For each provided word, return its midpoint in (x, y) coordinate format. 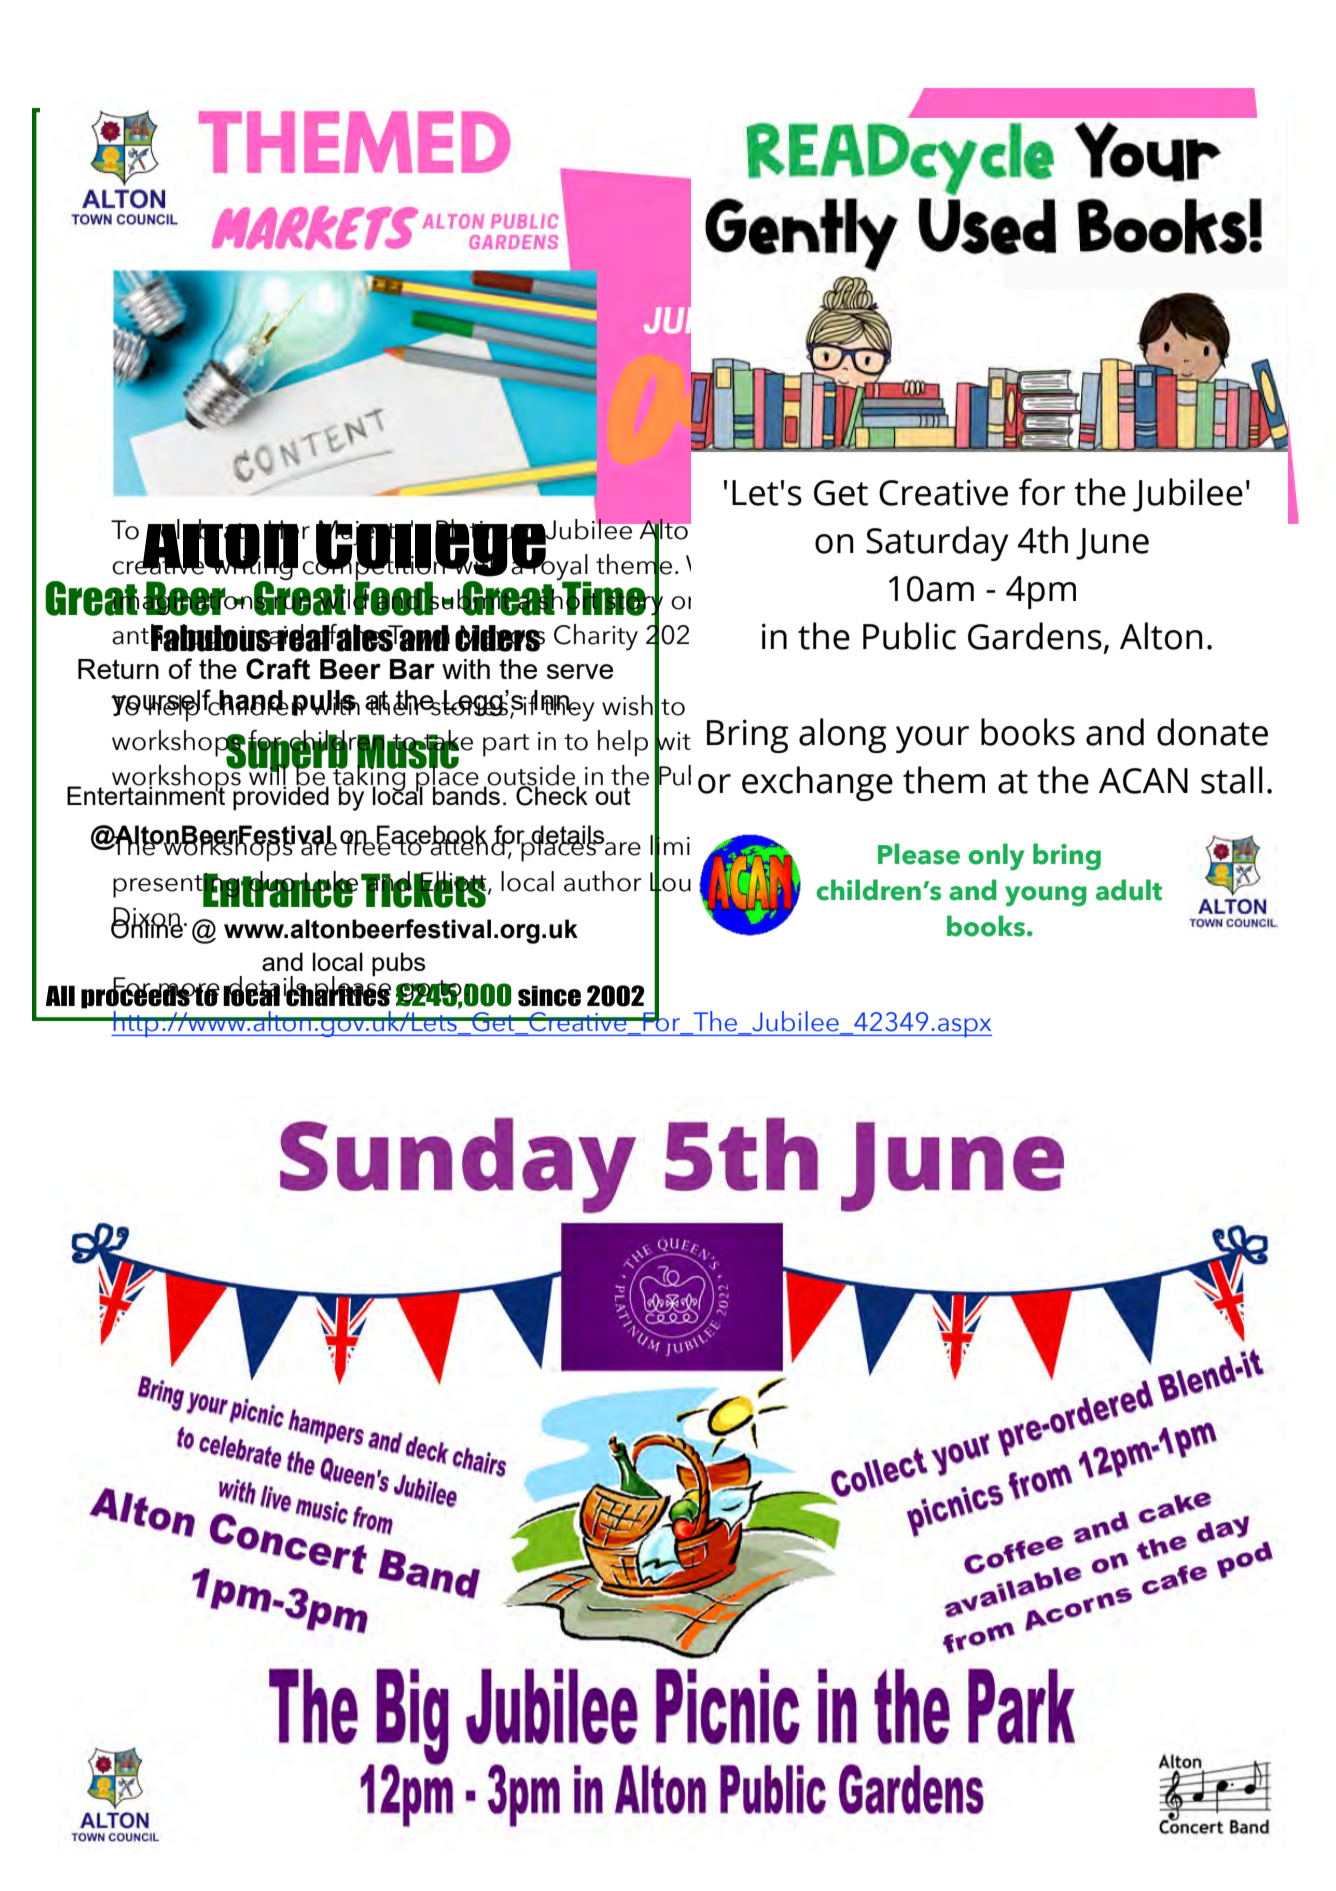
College (431, 549)
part (506, 745)
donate (1212, 732)
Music (408, 751)
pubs (398, 964)
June (1112, 544)
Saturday (937, 543)
